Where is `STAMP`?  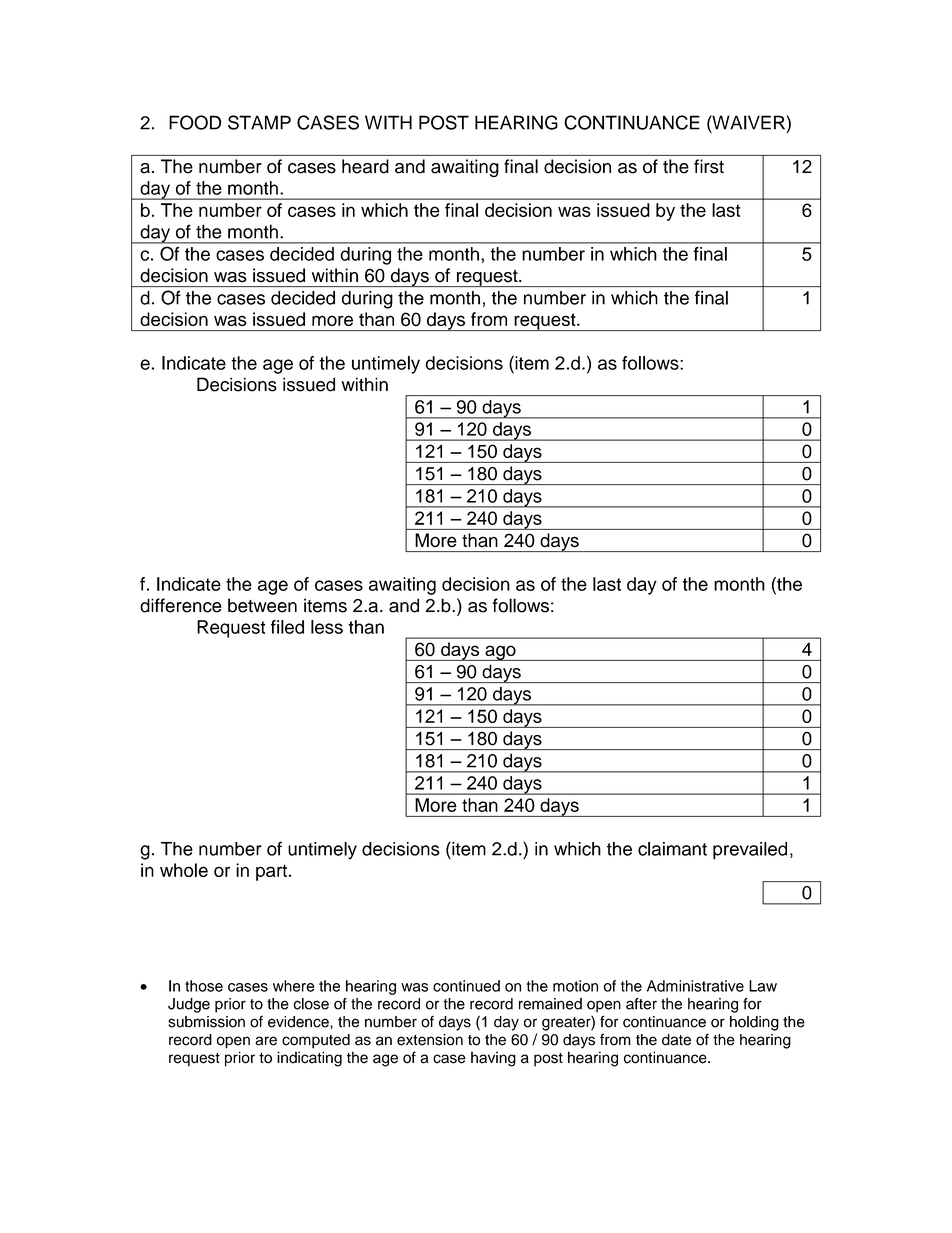 STAMP is located at coordinates (259, 122).
